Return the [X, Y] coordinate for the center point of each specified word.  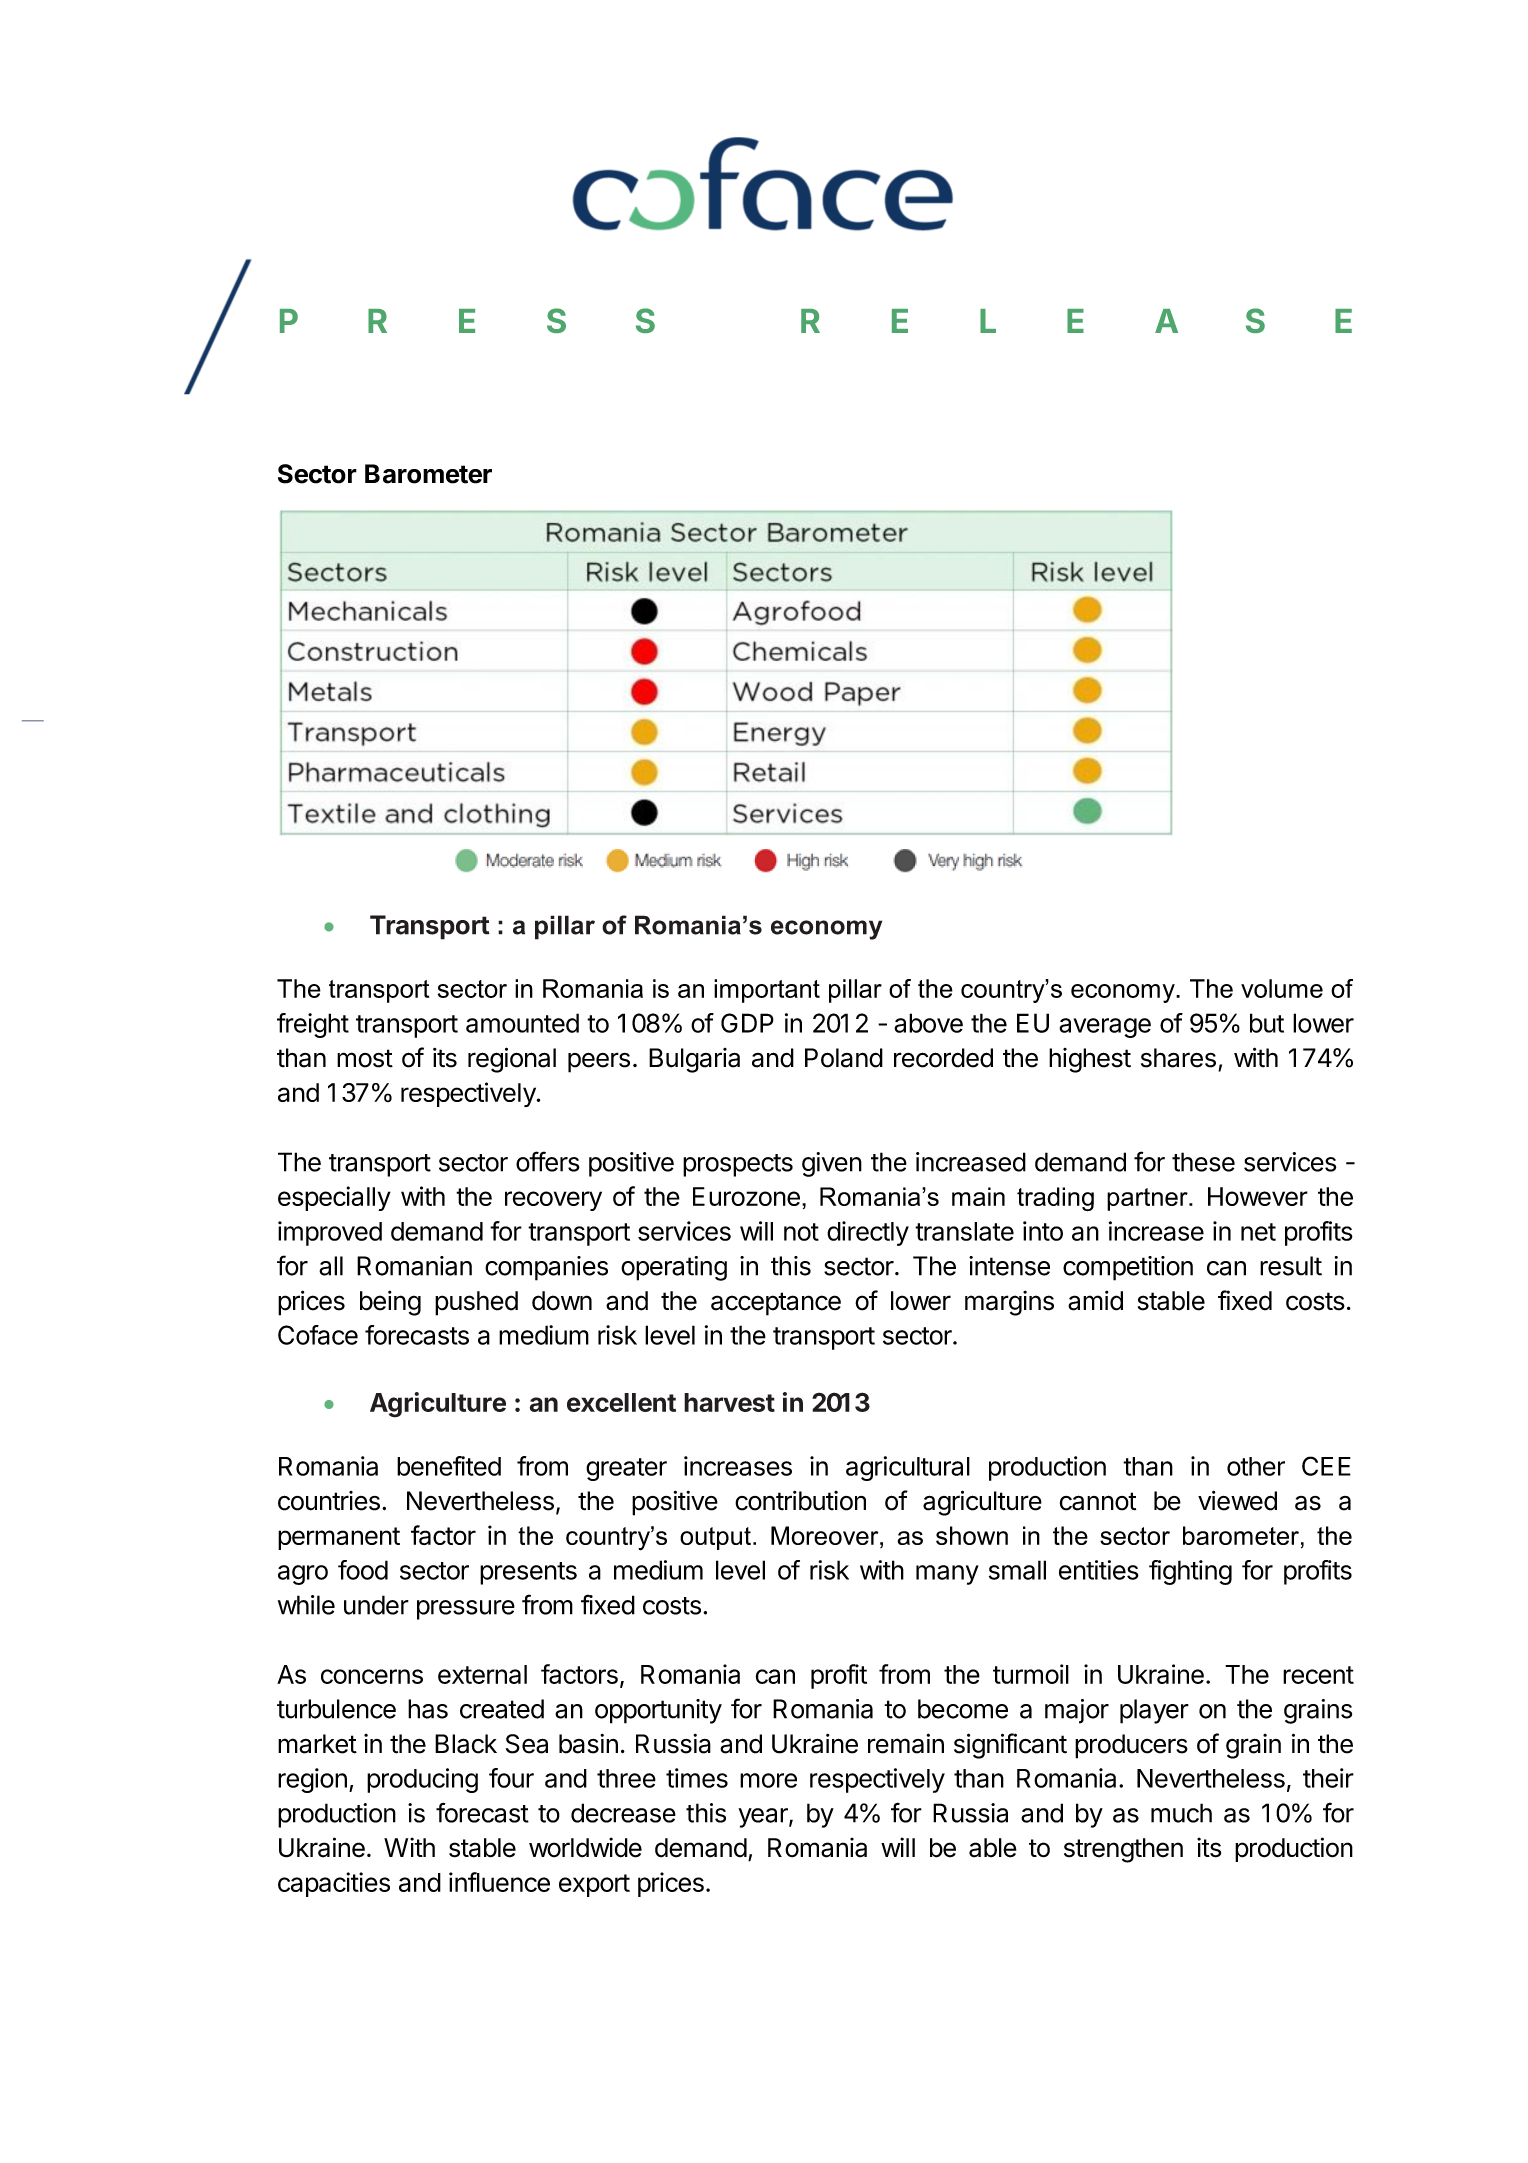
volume [1282, 988]
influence [499, 1882]
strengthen [1123, 1850]
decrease [623, 1813]
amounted [522, 1023]
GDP [747, 1023]
